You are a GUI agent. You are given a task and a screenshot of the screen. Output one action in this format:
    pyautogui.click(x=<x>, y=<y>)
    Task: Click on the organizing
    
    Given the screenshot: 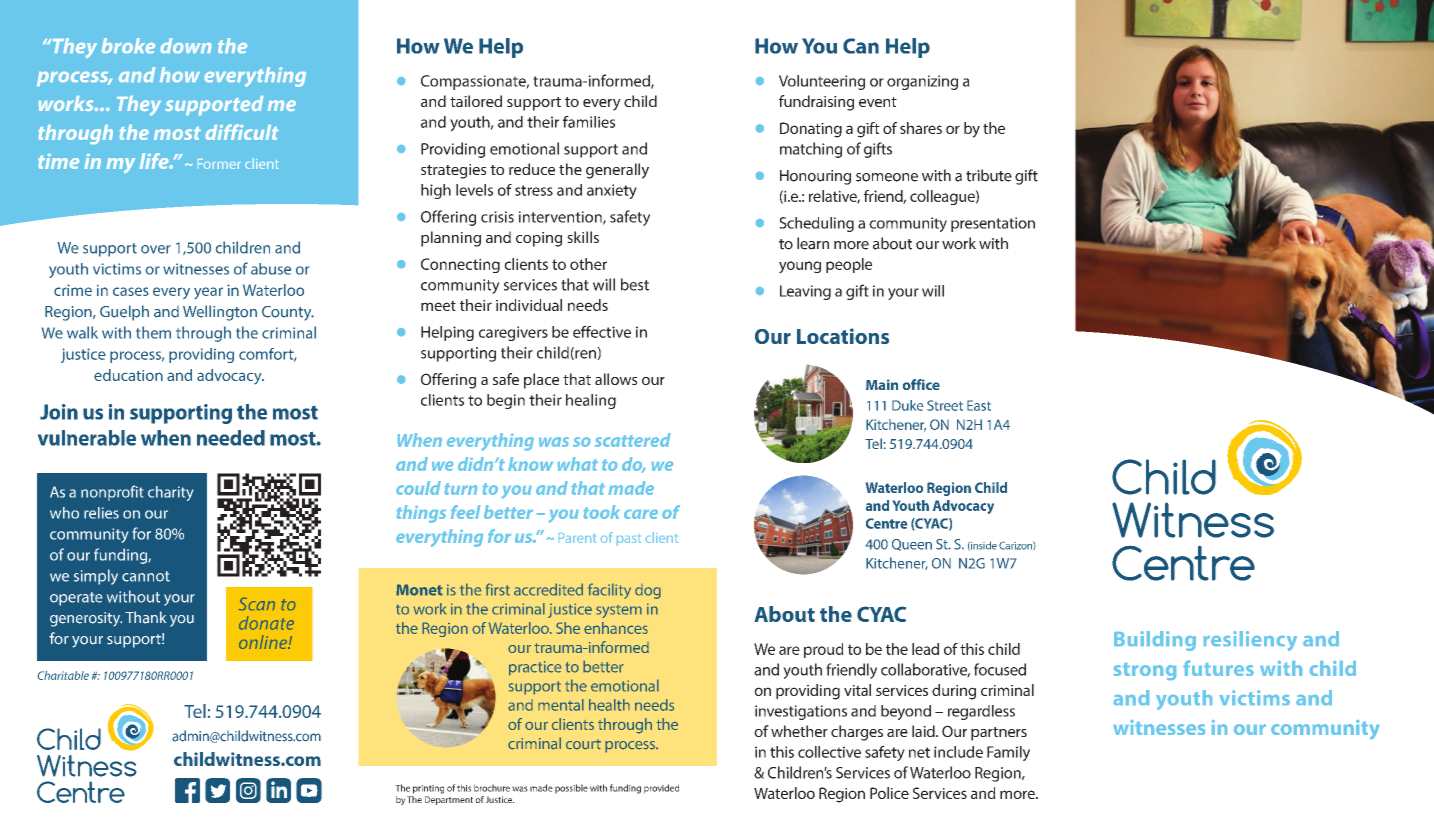 What is the action you would take?
    pyautogui.click(x=922, y=82)
